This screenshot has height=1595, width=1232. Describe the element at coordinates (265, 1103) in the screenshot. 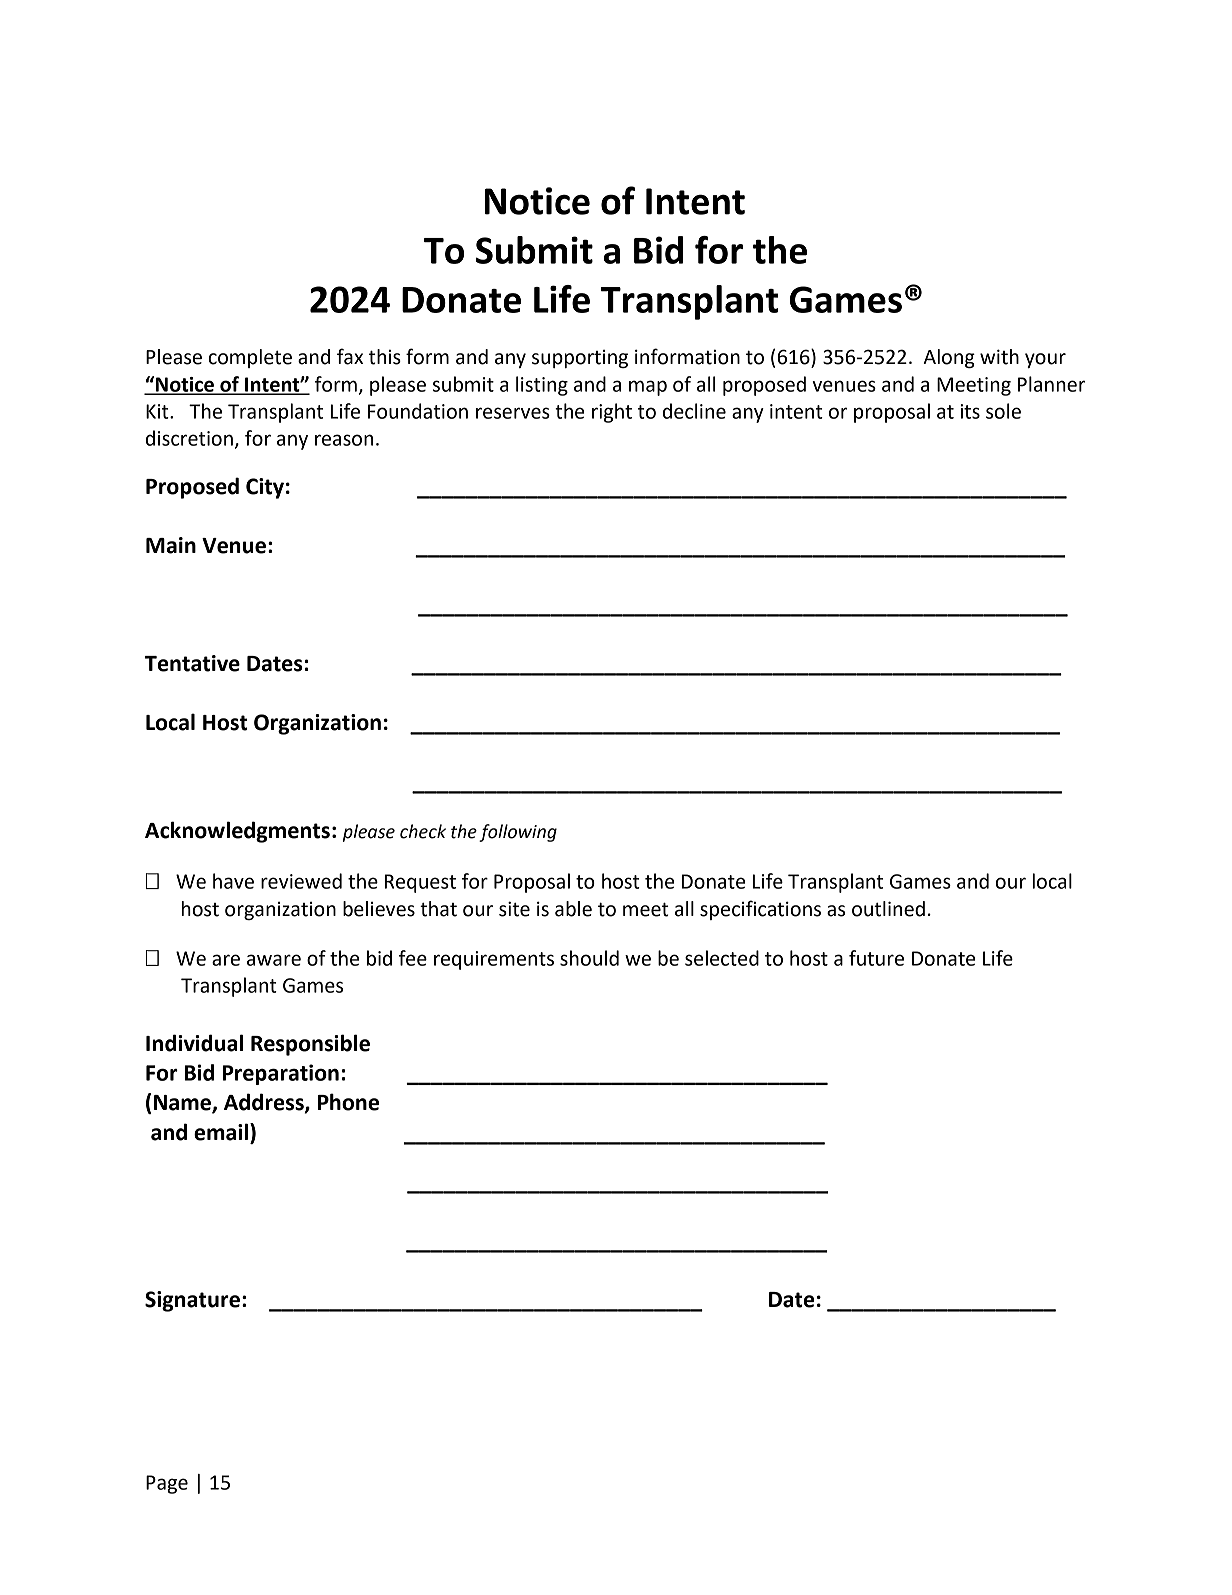

I see `Address` at that location.
